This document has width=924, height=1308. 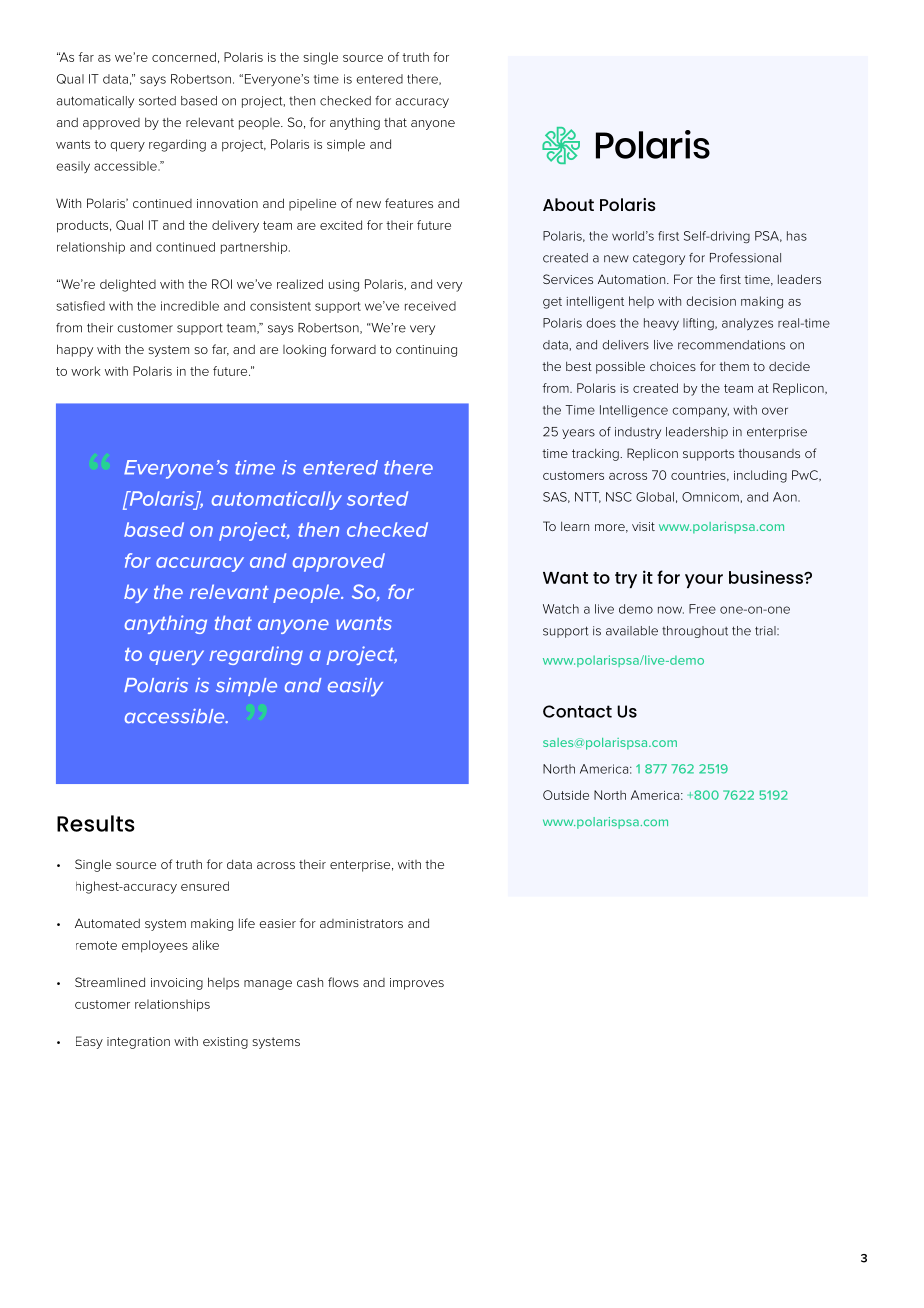 I want to click on features, so click(x=409, y=203).
